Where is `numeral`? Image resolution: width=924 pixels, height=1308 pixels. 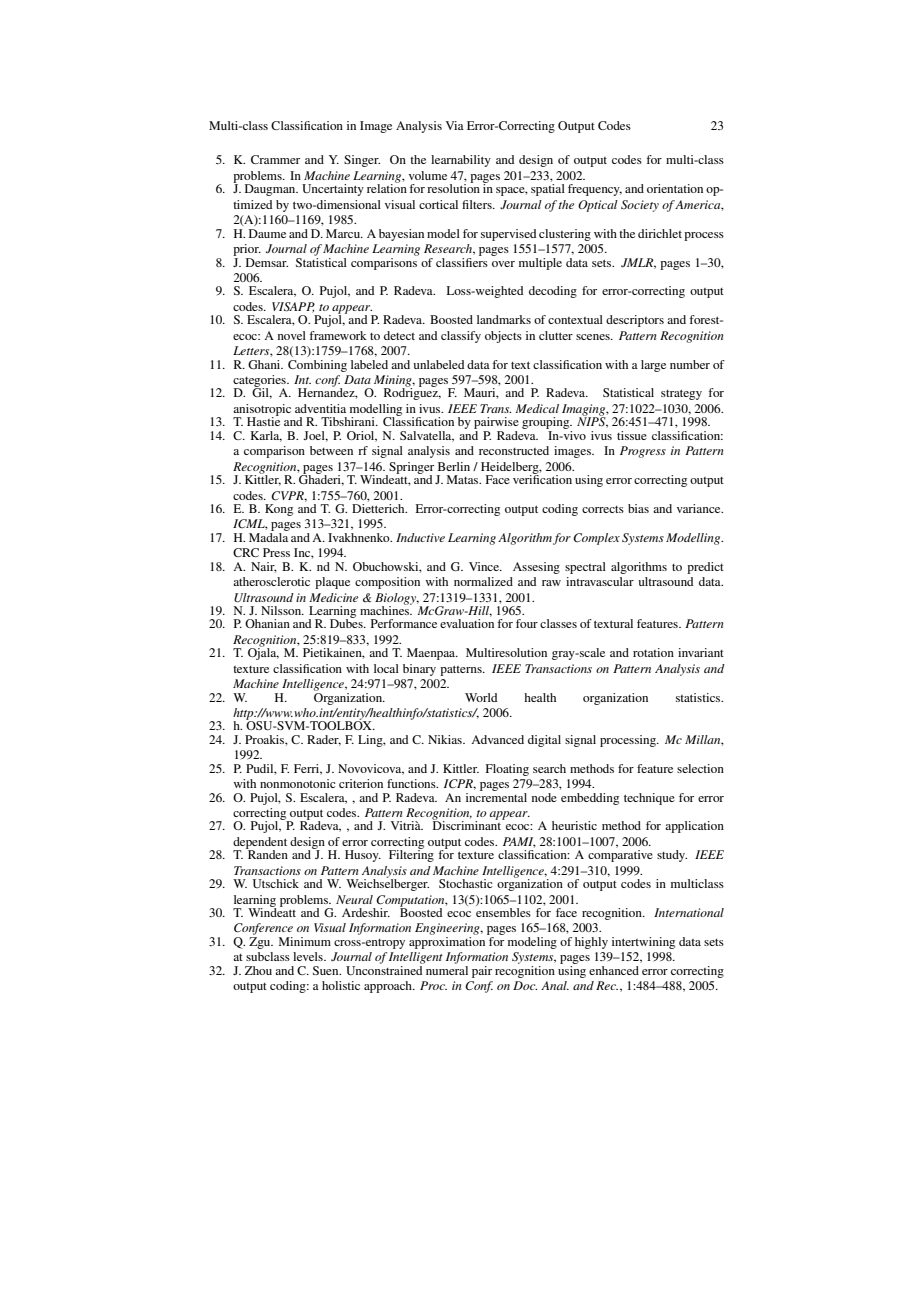
numeral is located at coordinates (447, 969).
